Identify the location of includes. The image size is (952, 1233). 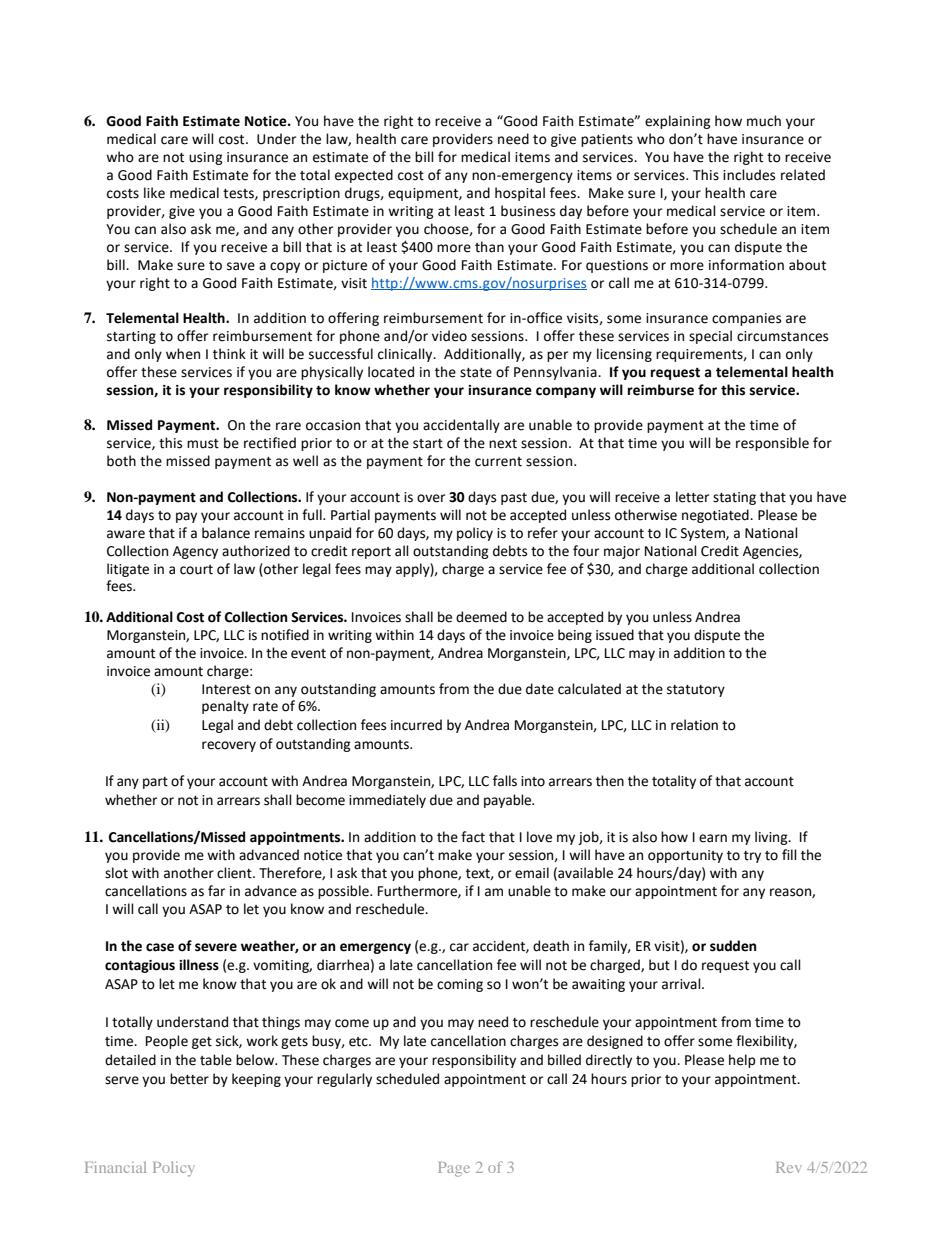
(749, 175).
